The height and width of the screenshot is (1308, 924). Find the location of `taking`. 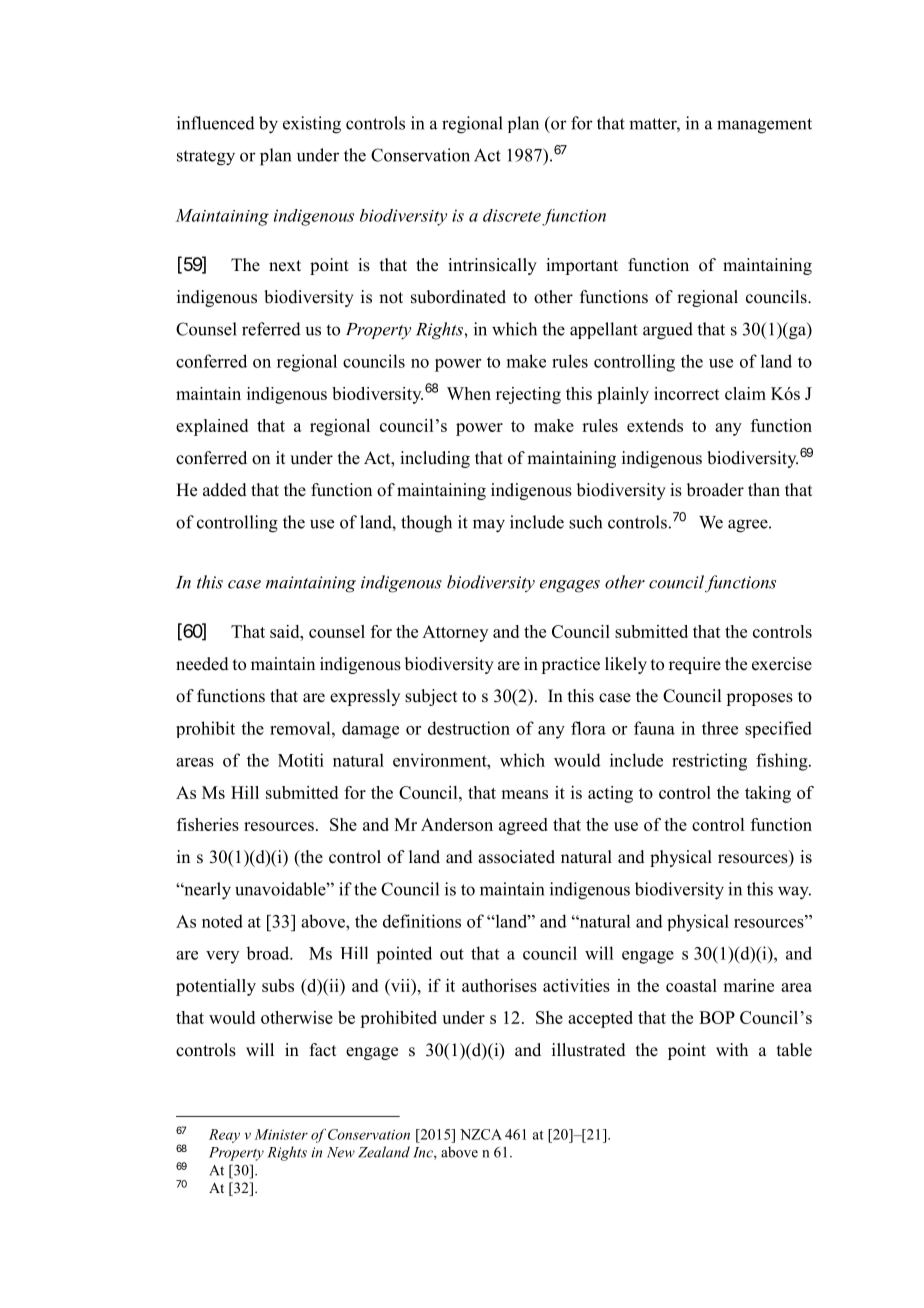

taking is located at coordinates (768, 794).
